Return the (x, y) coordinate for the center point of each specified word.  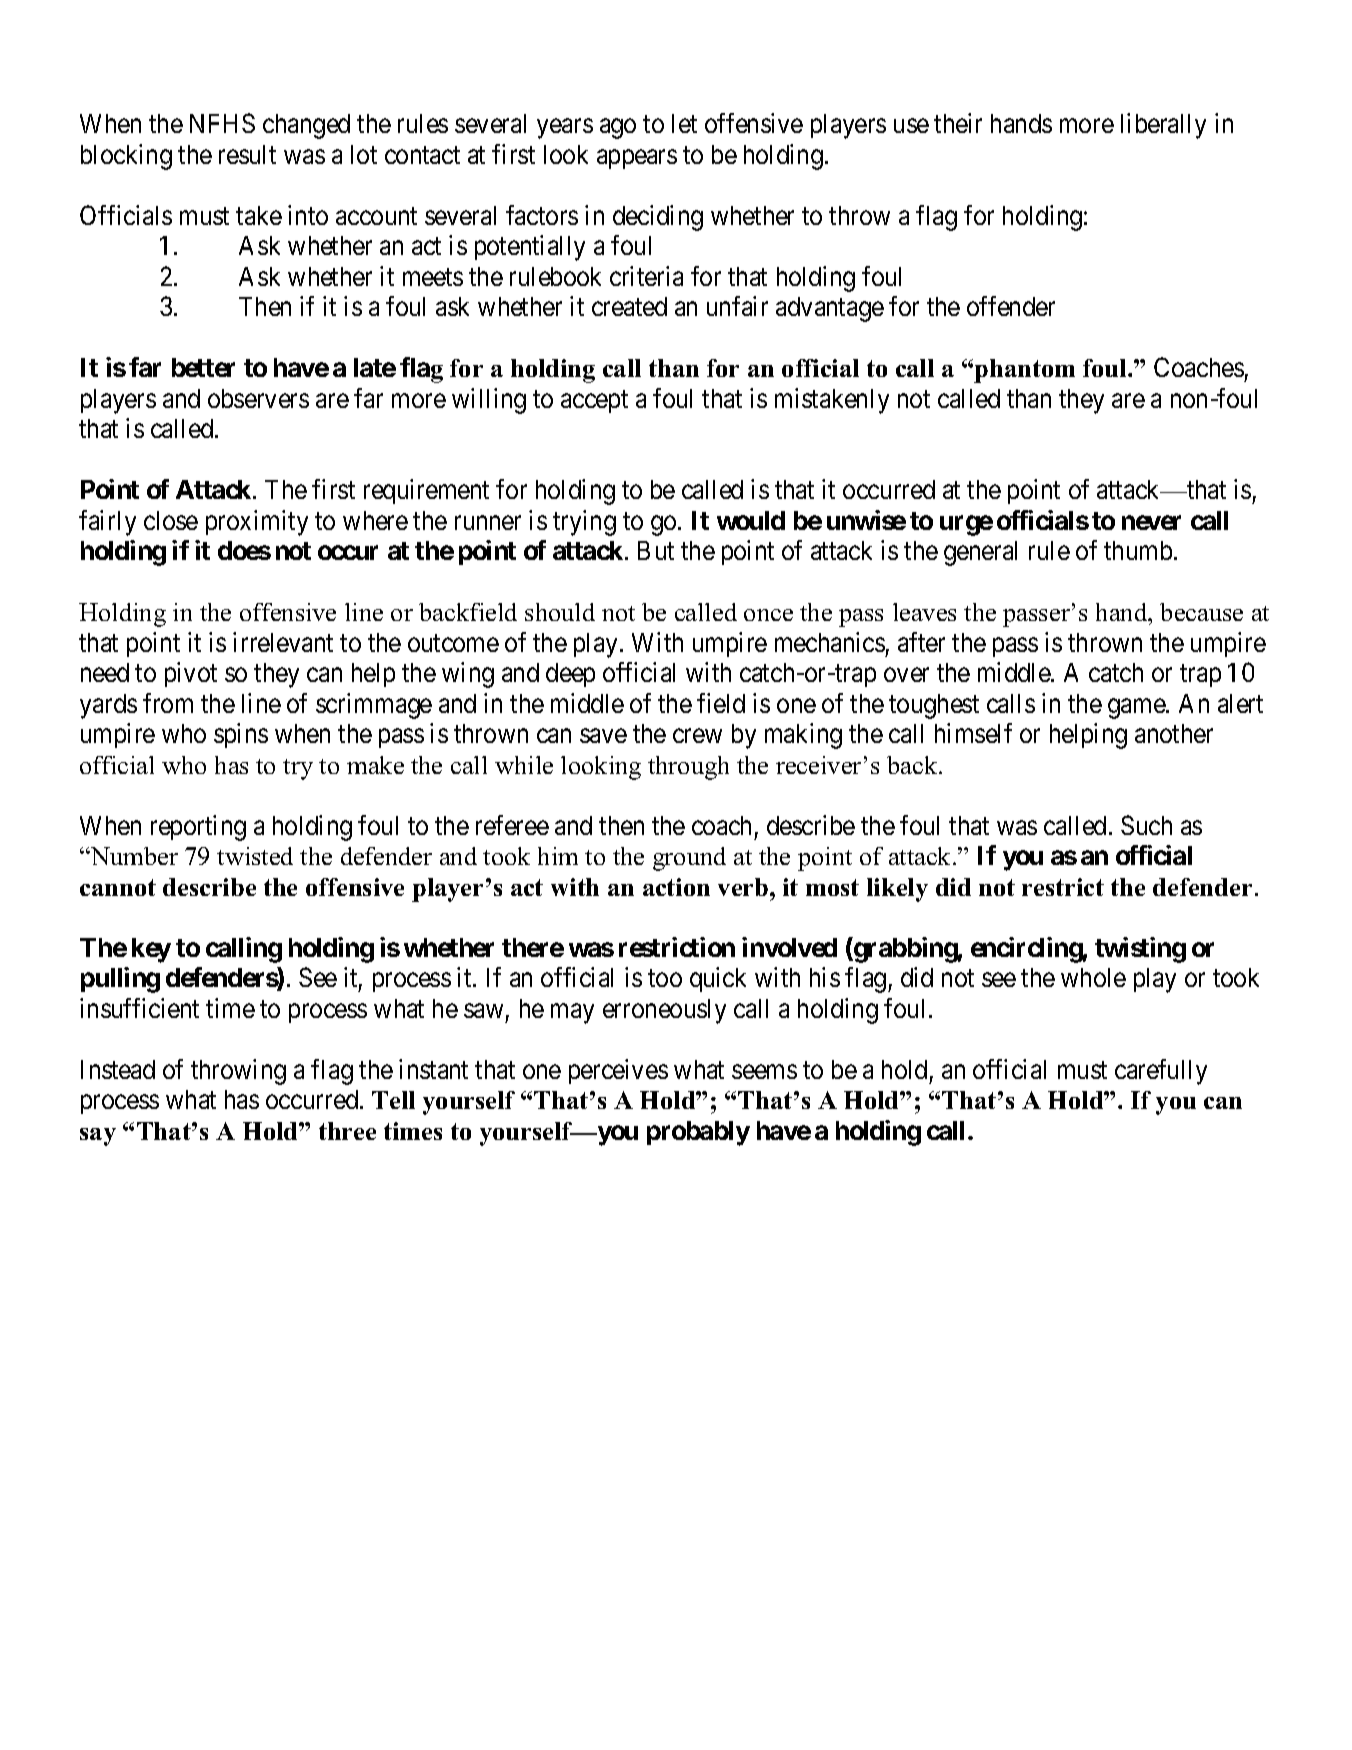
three (347, 1131)
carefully (1161, 1072)
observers (258, 398)
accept (594, 402)
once (768, 615)
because (1201, 612)
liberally (1163, 126)
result (247, 154)
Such (1146, 825)
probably (698, 1133)
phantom (1024, 371)
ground (689, 859)
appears (637, 159)
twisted (255, 856)
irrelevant (283, 642)
